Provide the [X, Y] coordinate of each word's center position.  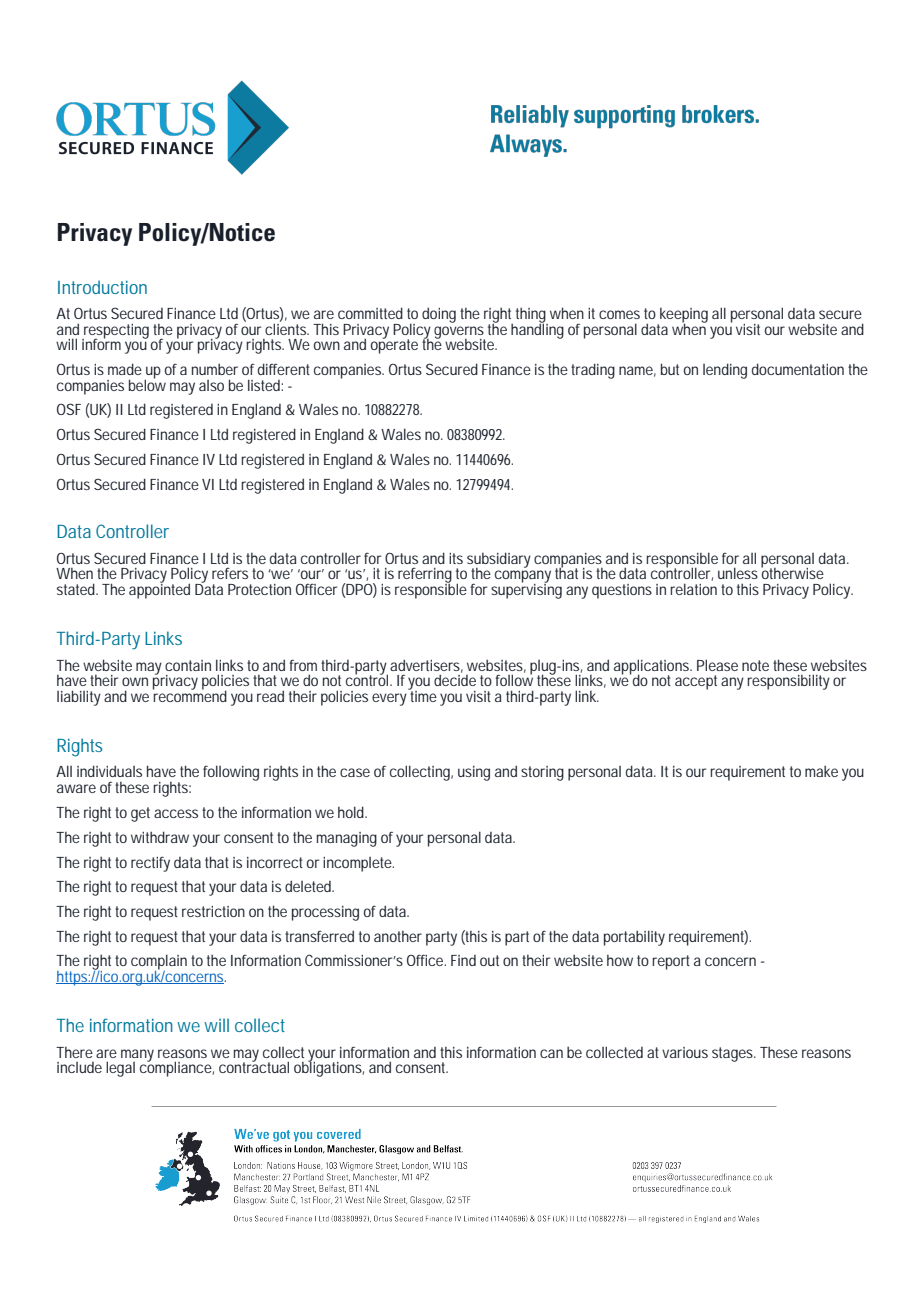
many [137, 1056]
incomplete [358, 864]
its [456, 558]
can [551, 1053]
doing [439, 315]
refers [230, 573]
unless [738, 573]
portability [634, 938]
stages [734, 1054]
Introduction [102, 287]
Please [717, 665]
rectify [150, 864]
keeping [683, 316]
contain [188, 665]
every [389, 699]
